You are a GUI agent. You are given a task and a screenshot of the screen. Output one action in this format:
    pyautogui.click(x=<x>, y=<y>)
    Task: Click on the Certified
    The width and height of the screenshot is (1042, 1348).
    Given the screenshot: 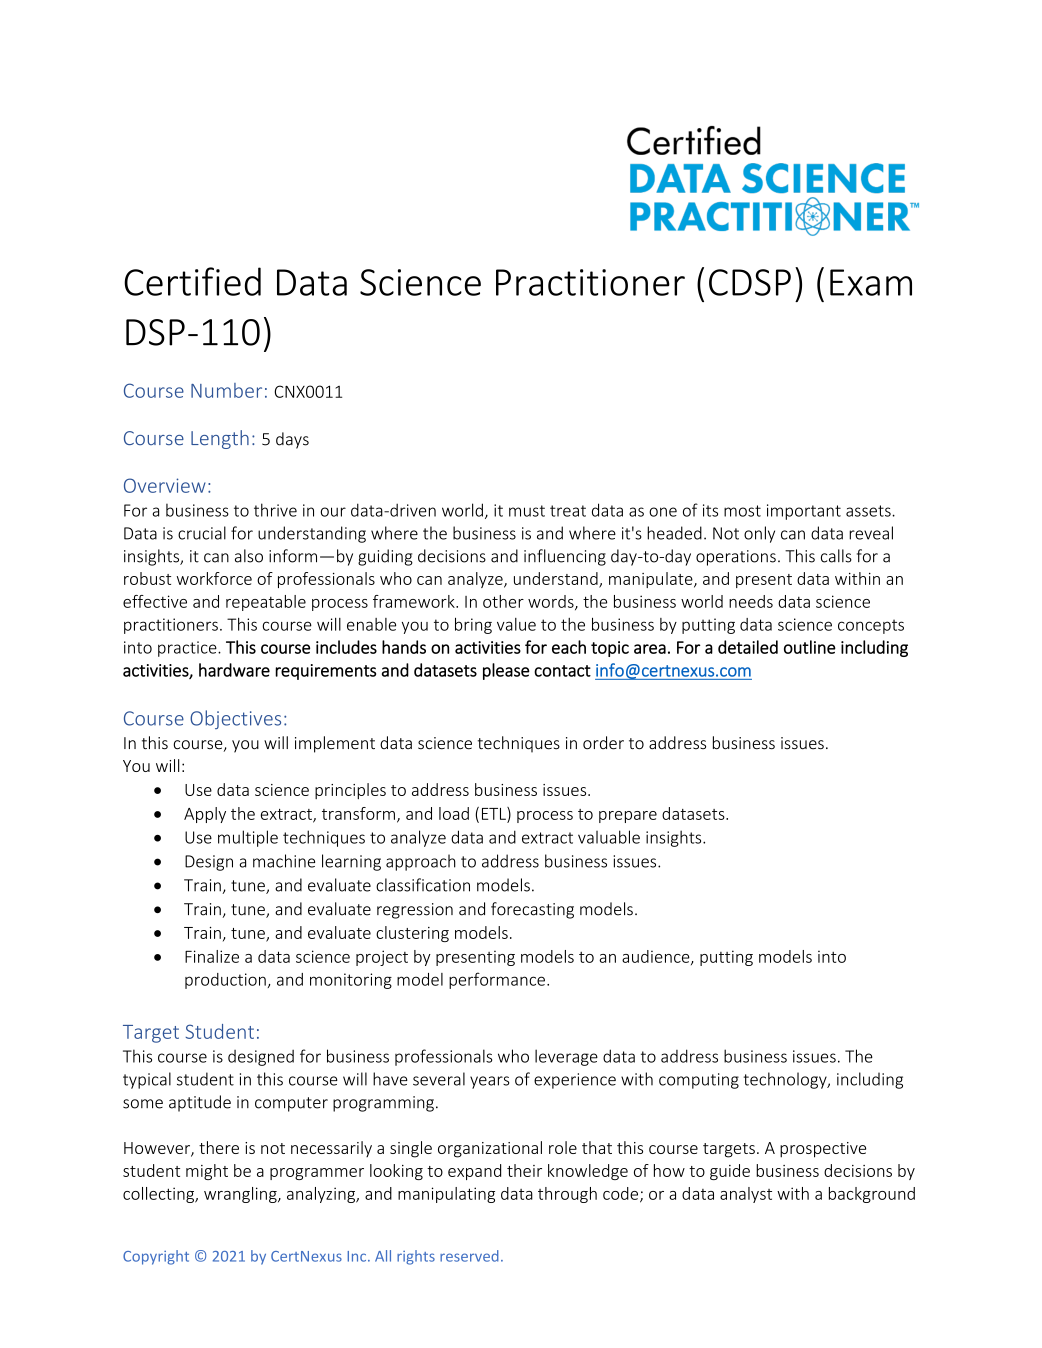 What is the action you would take?
    pyautogui.click(x=192, y=281)
